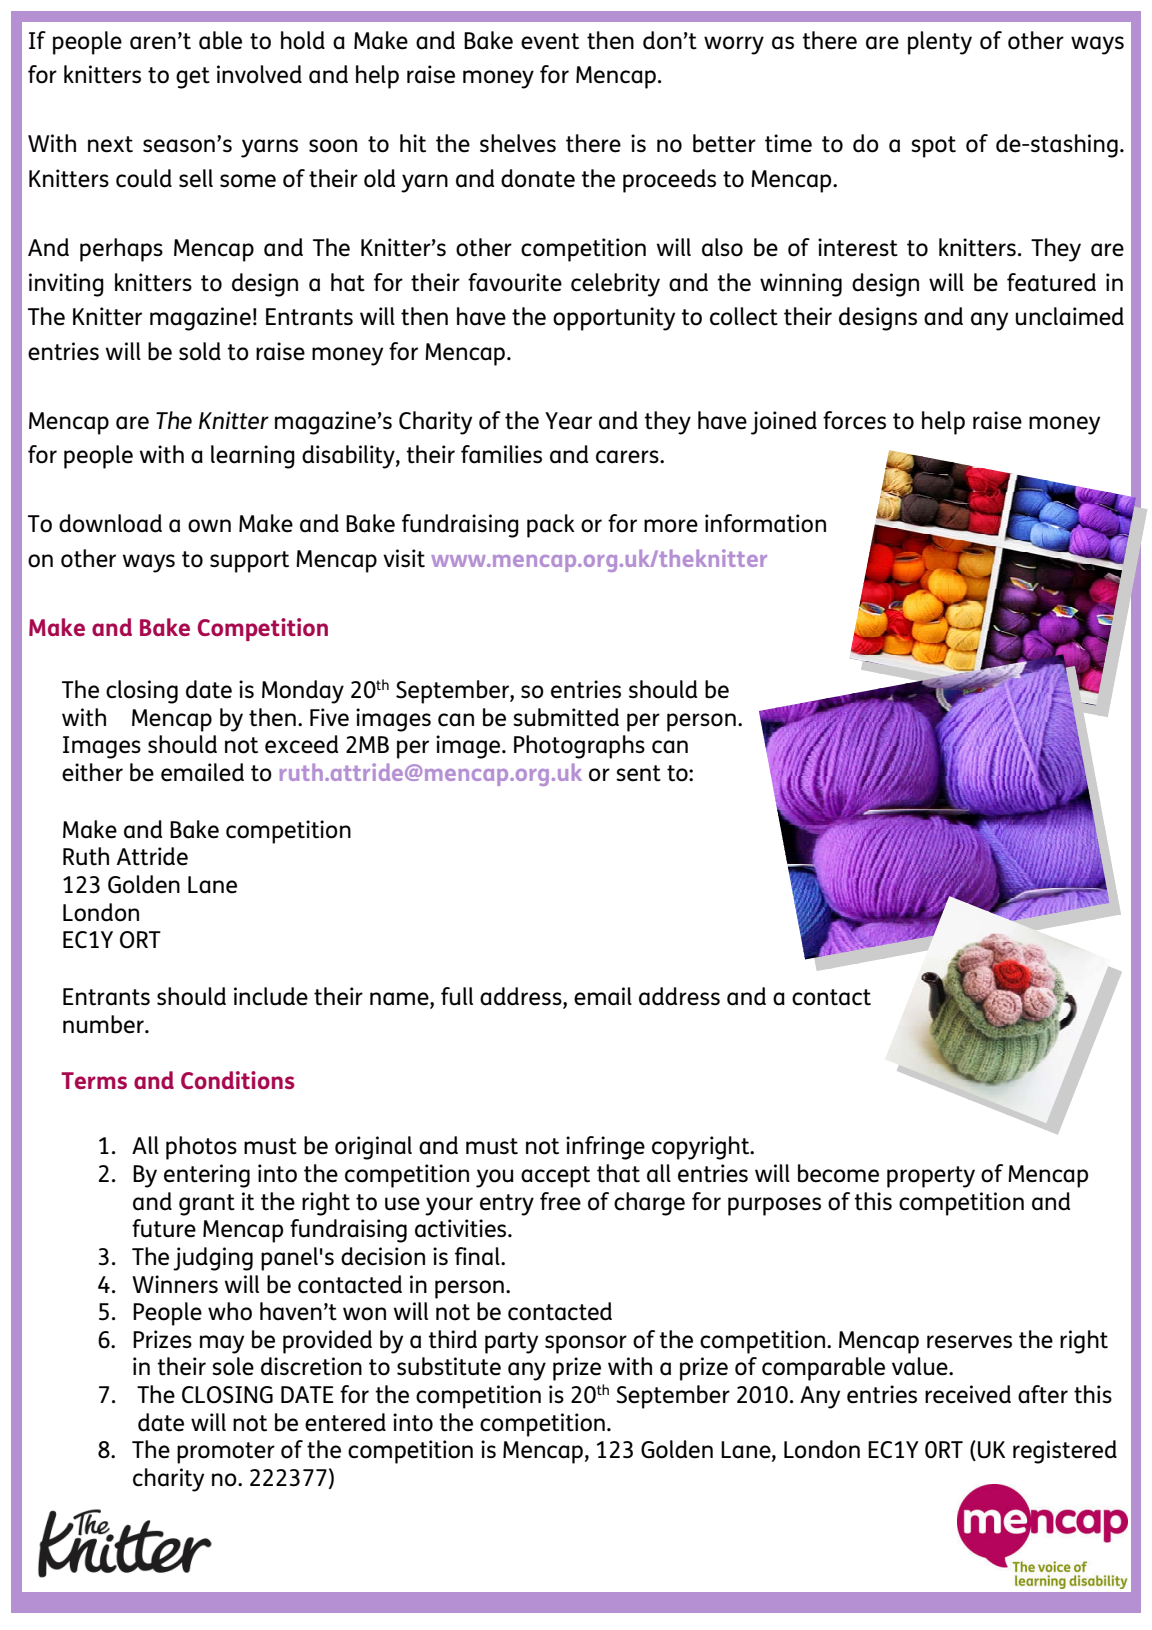 This document has width=1152, height=1630. What do you see at coordinates (614, 319) in the document?
I see `opportunity` at bounding box center [614, 319].
